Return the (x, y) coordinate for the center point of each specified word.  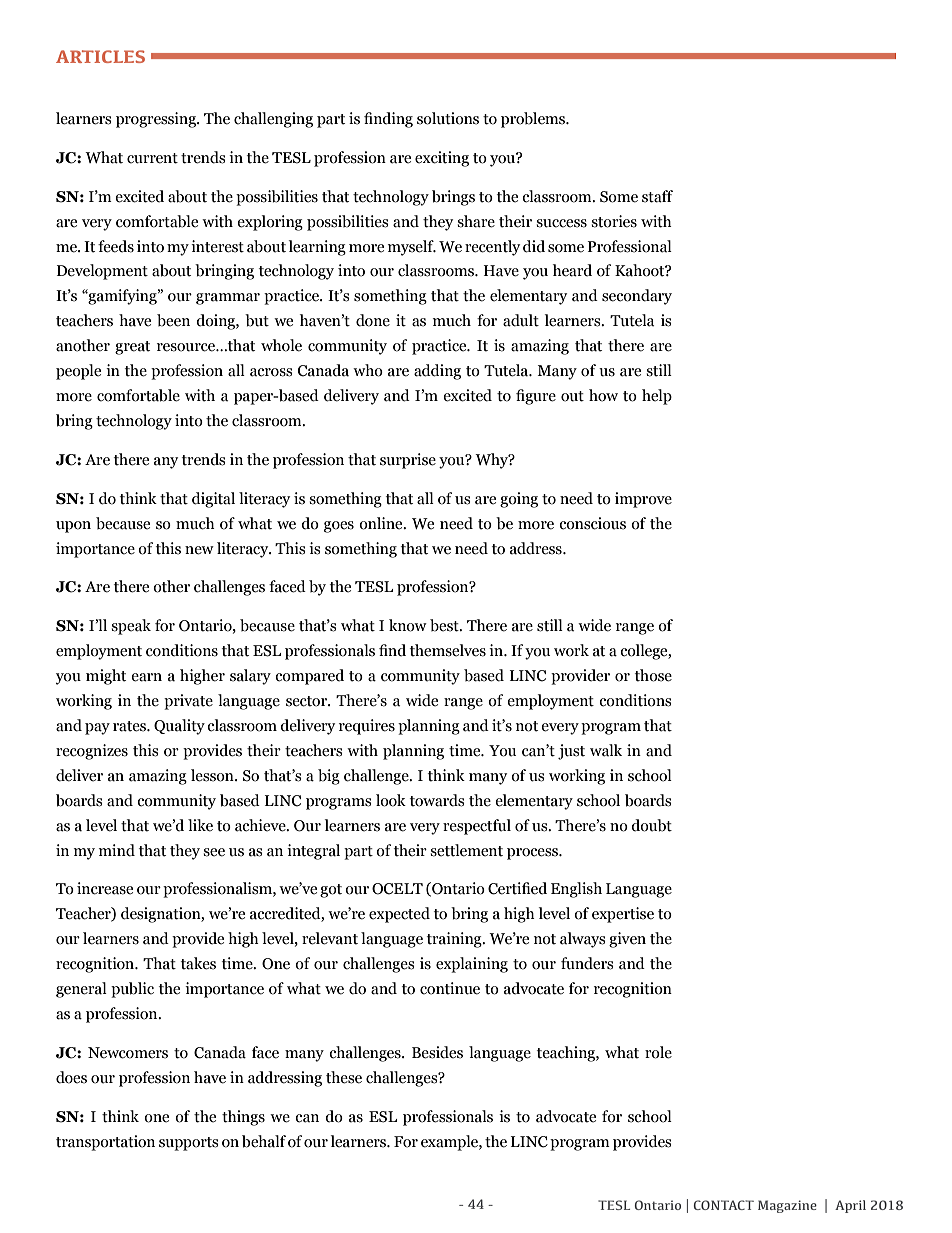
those (653, 675)
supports (189, 1144)
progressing (157, 120)
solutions (448, 118)
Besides (437, 1052)
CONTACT (724, 1205)
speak (131, 627)
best (445, 625)
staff (657, 196)
